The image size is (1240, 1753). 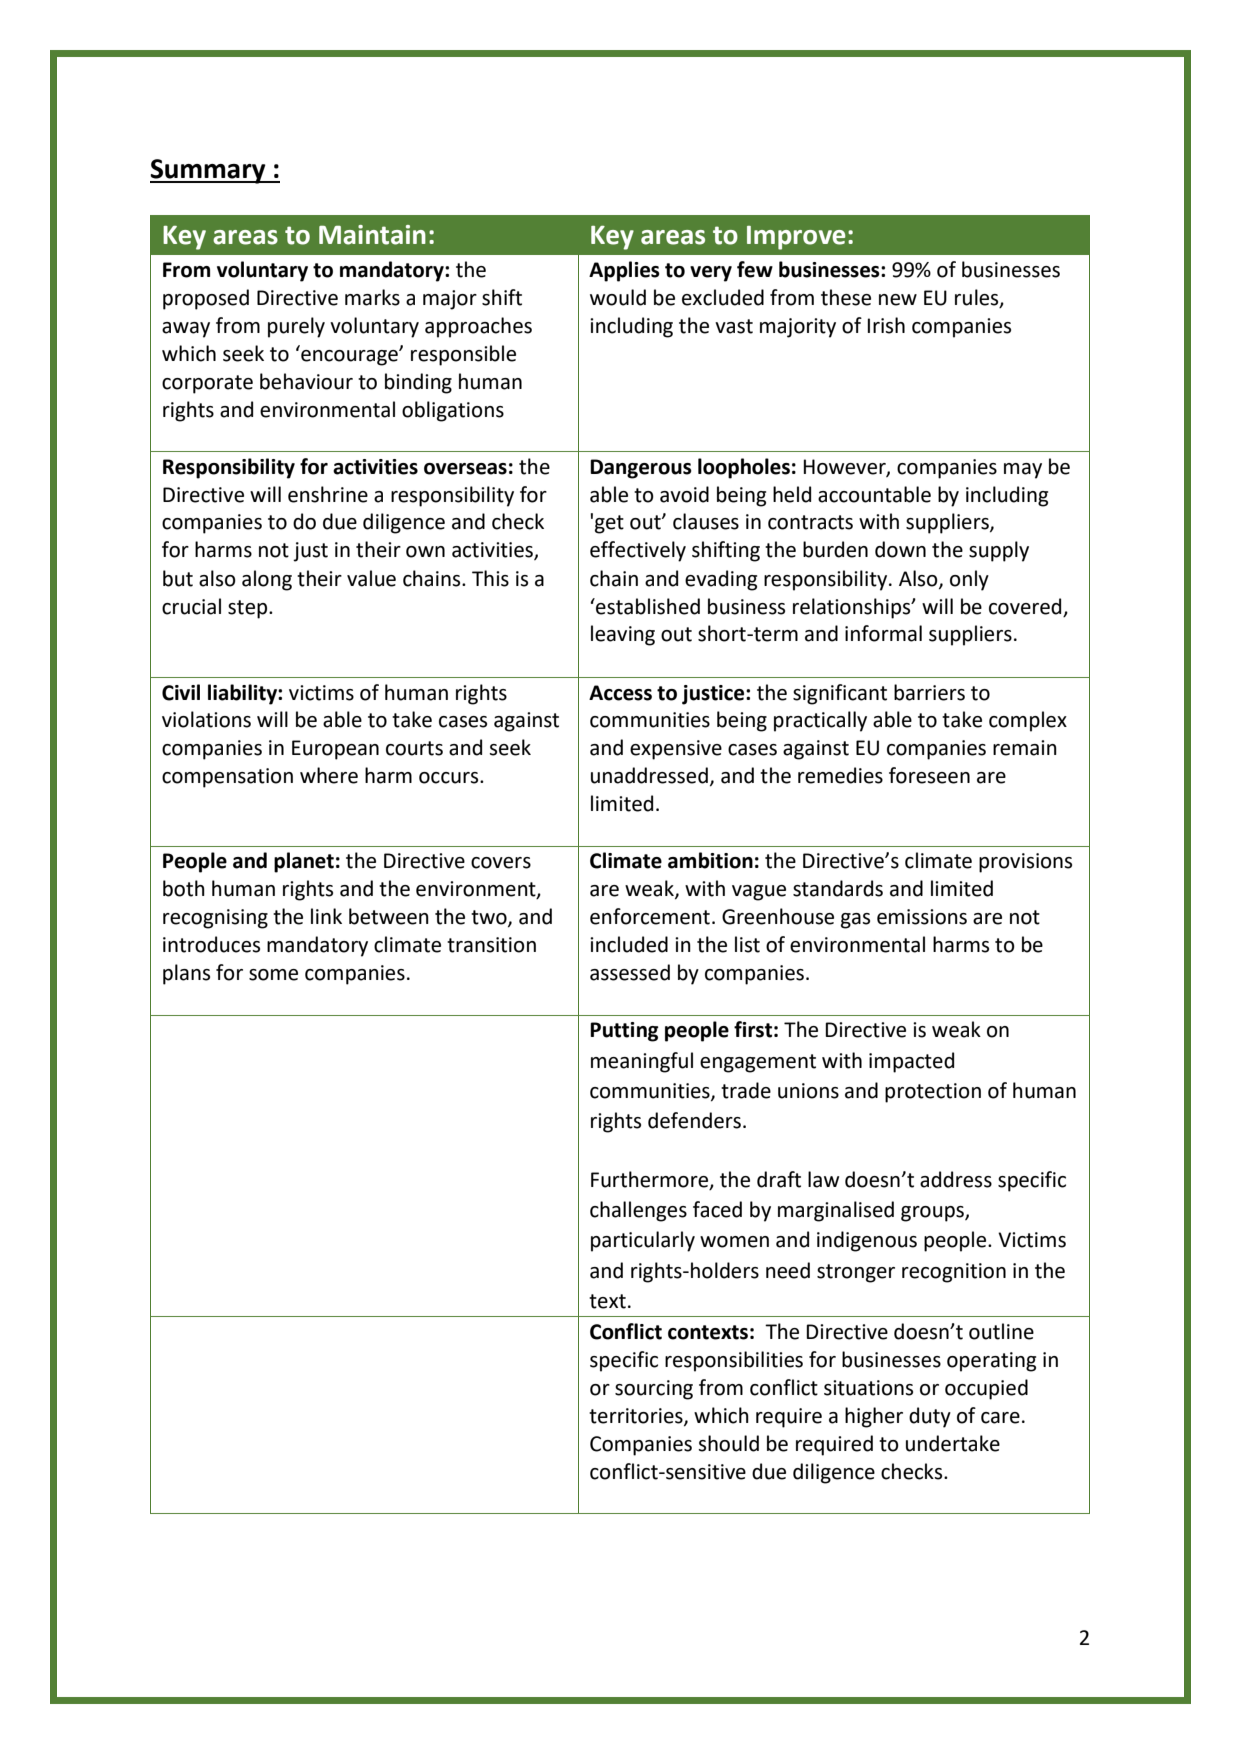 What do you see at coordinates (624, 271) in the page?
I see `Applies` at bounding box center [624, 271].
